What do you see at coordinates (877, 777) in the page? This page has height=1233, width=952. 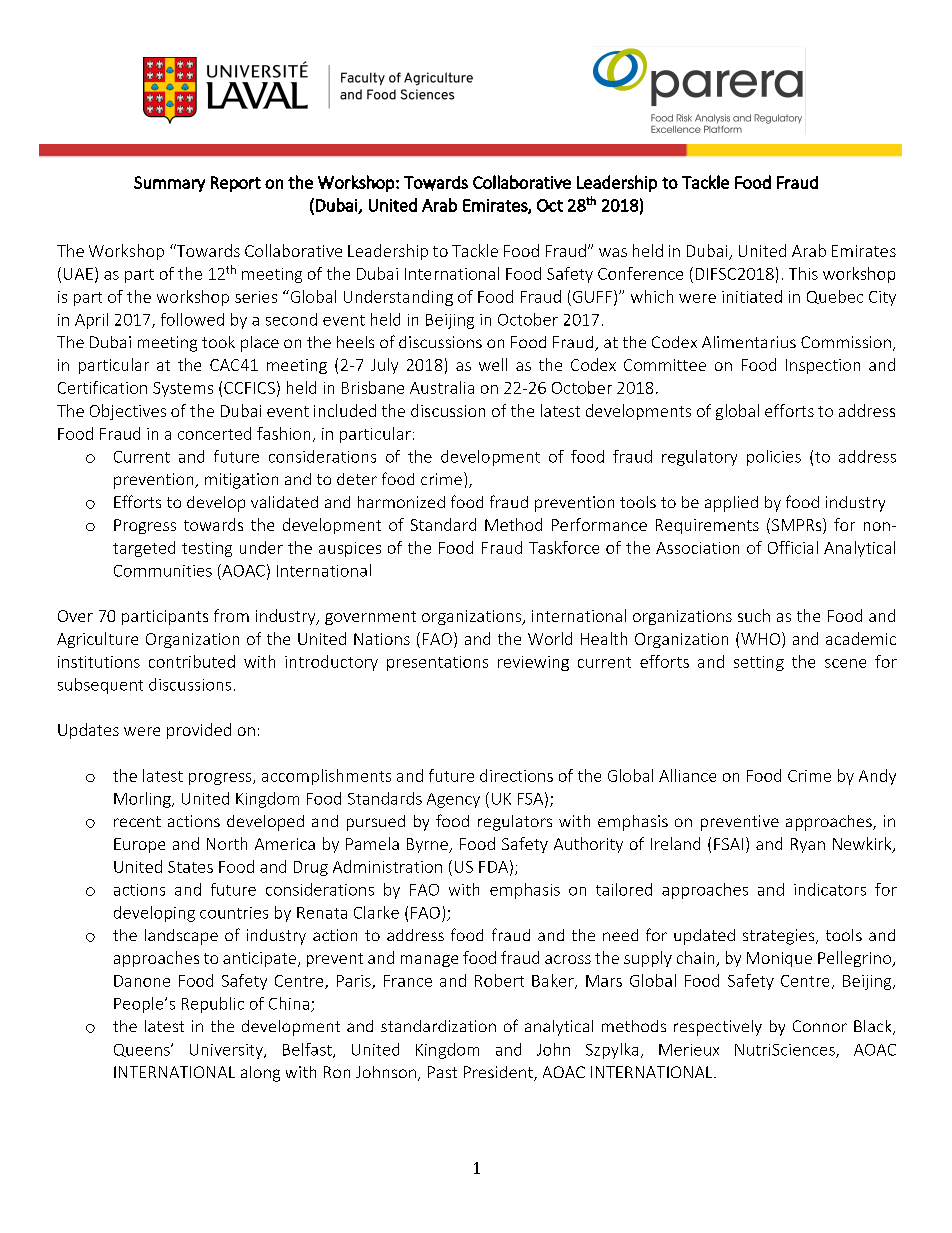 I see `Andy` at bounding box center [877, 777].
